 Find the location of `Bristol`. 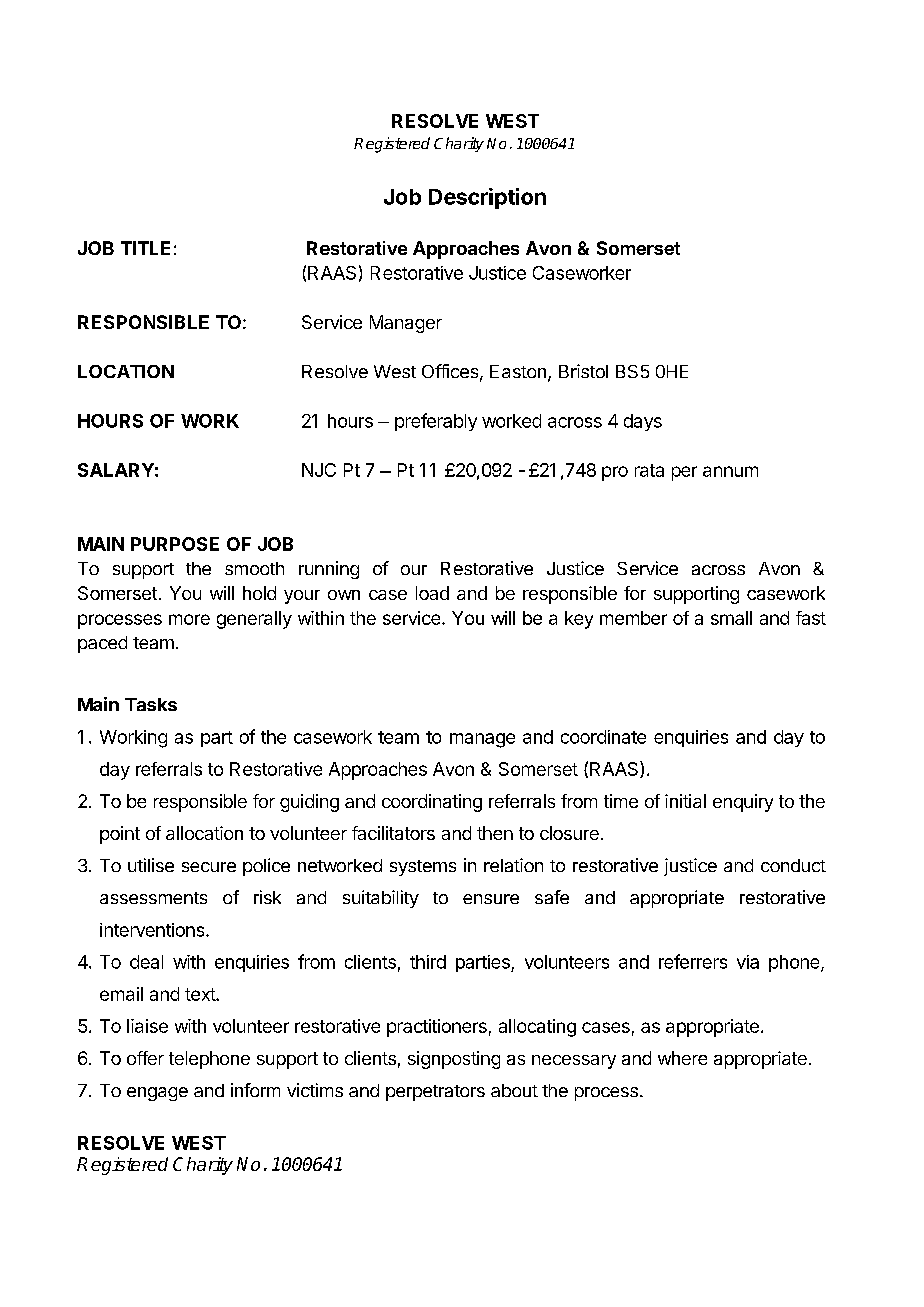

Bristol is located at coordinates (583, 371).
